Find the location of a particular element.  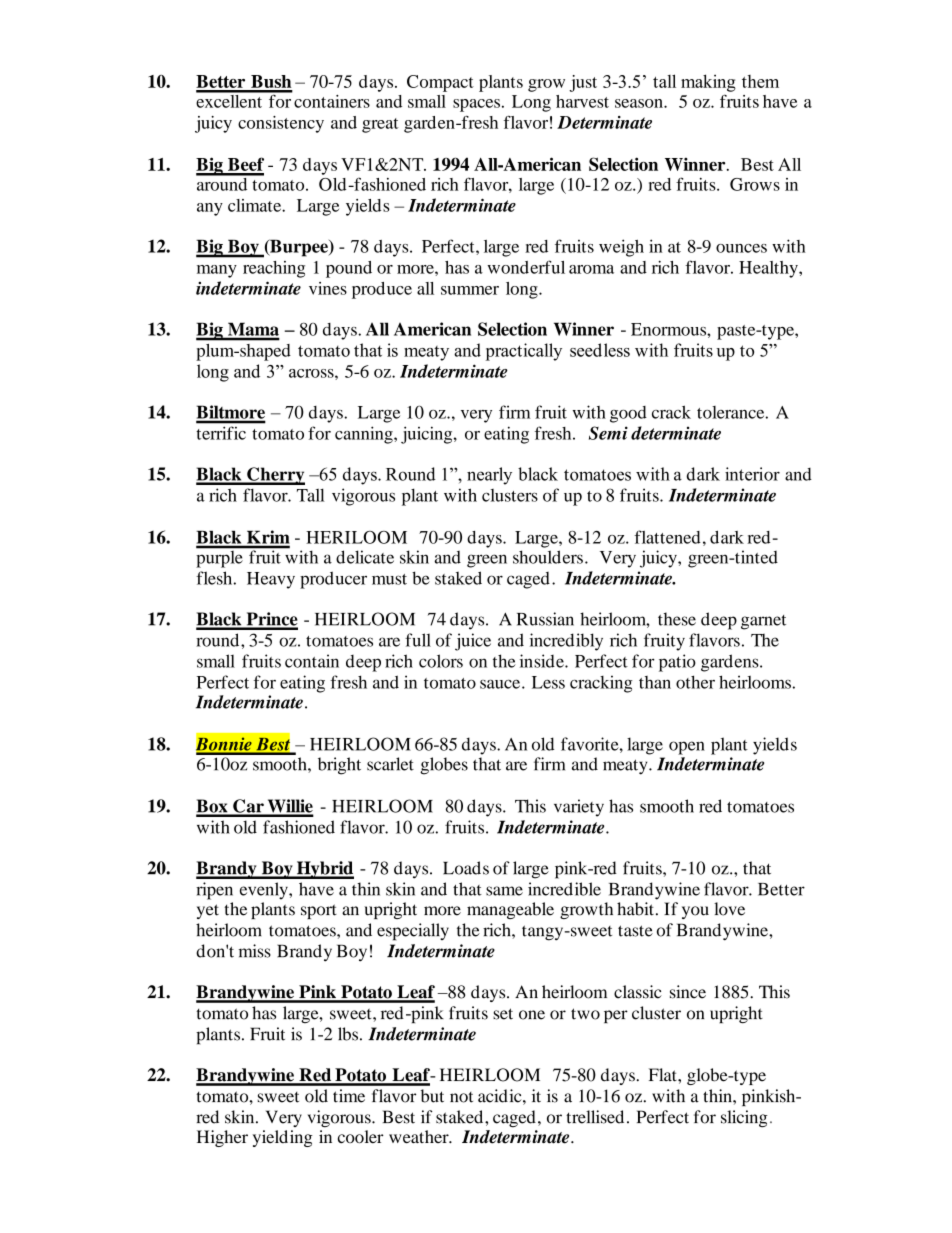

bright is located at coordinates (339, 766).
